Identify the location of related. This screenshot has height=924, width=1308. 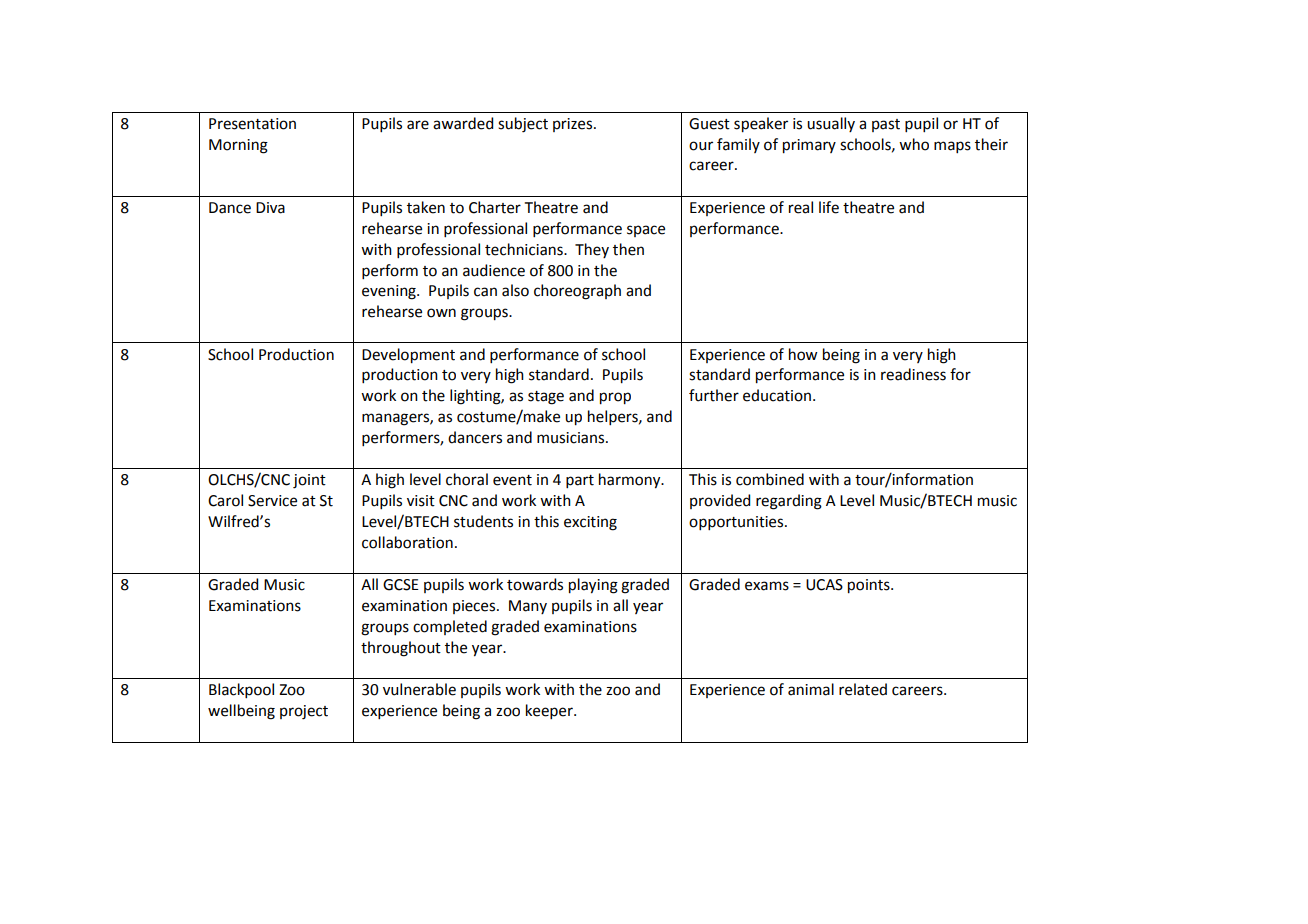
(863, 689).
